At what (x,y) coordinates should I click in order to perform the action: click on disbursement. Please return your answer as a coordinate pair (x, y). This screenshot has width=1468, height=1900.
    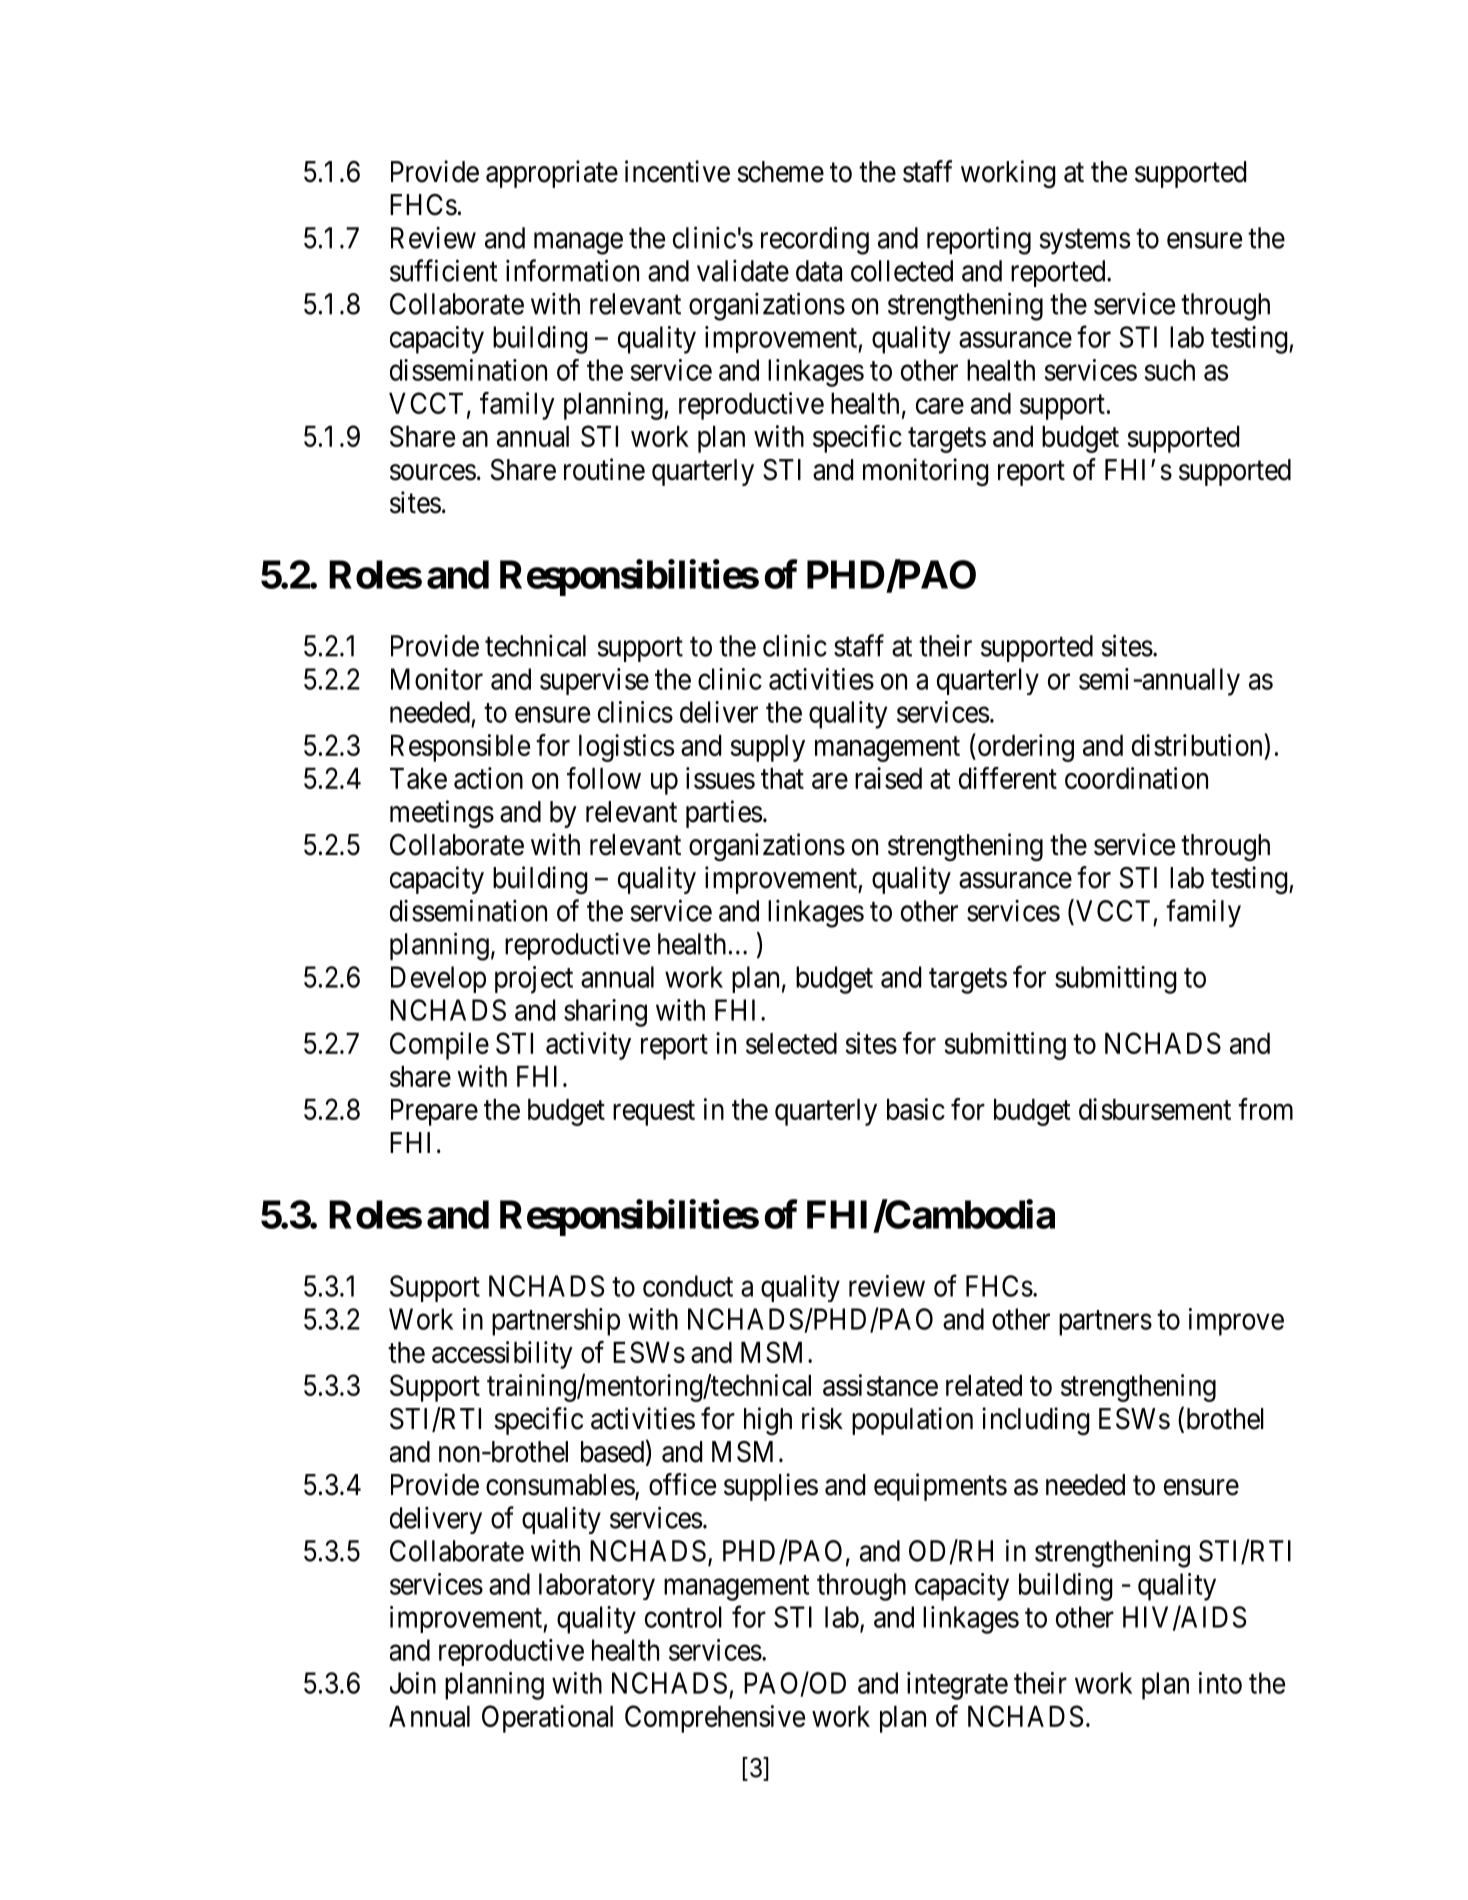
    Looking at the image, I should click on (1155, 1109).
